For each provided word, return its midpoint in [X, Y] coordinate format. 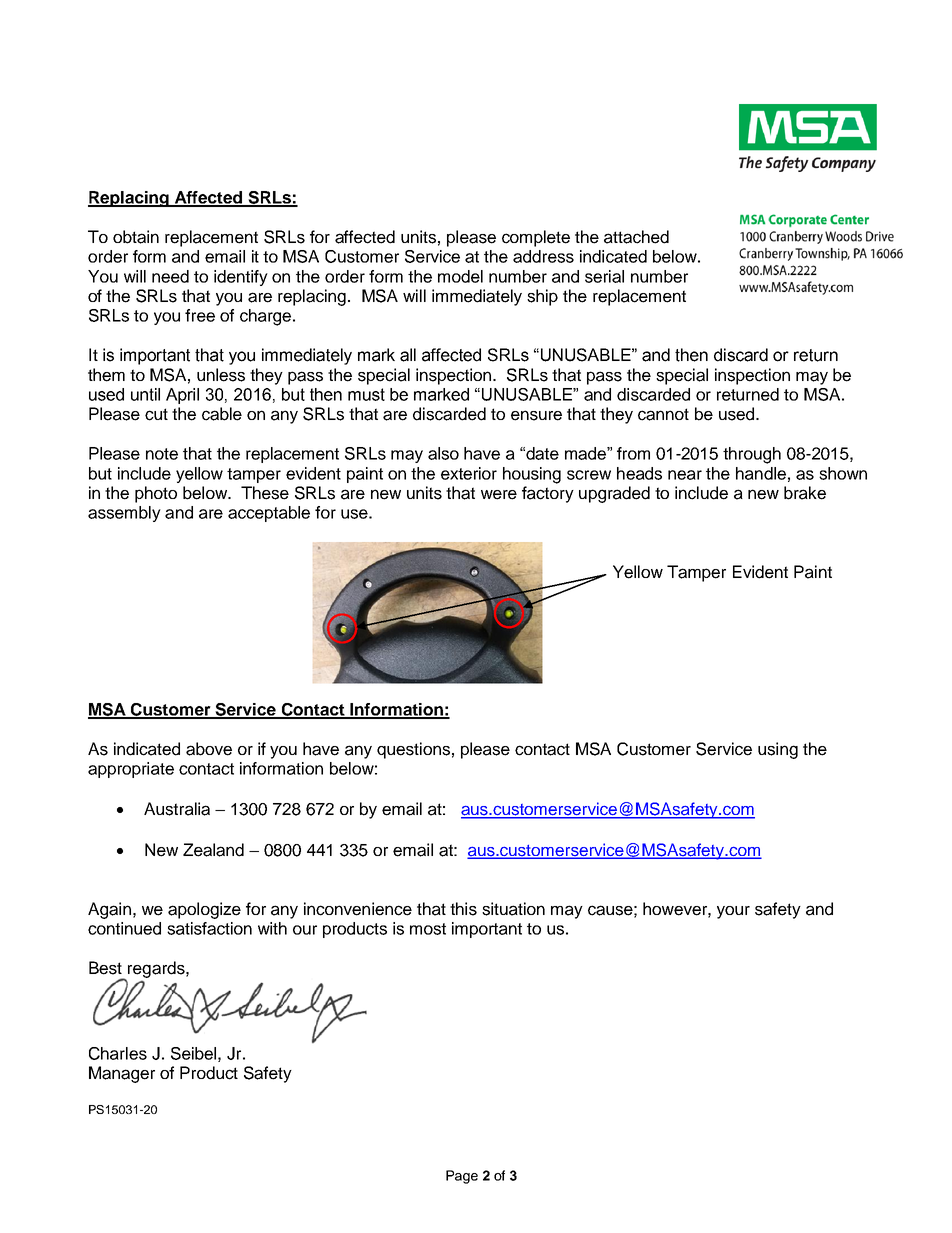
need [170, 276]
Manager [122, 1074]
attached [636, 237]
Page [462, 1177]
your [733, 912]
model [460, 276]
